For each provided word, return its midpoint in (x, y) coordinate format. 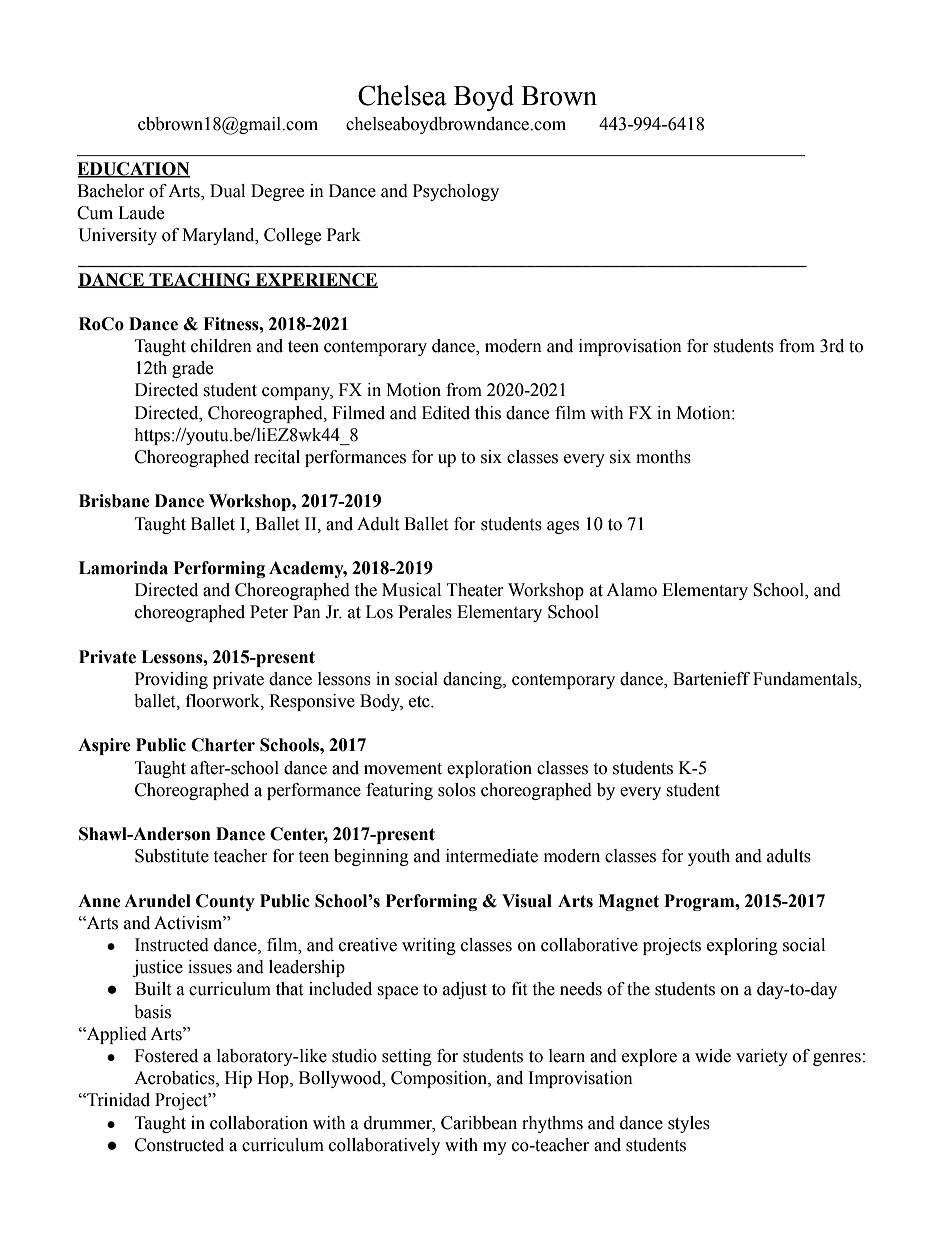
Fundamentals (806, 680)
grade (192, 369)
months (663, 457)
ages (563, 527)
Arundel (157, 901)
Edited (446, 413)
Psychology (456, 192)
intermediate (492, 856)
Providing (171, 680)
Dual (227, 191)
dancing (473, 680)
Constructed (179, 1145)
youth (709, 857)
